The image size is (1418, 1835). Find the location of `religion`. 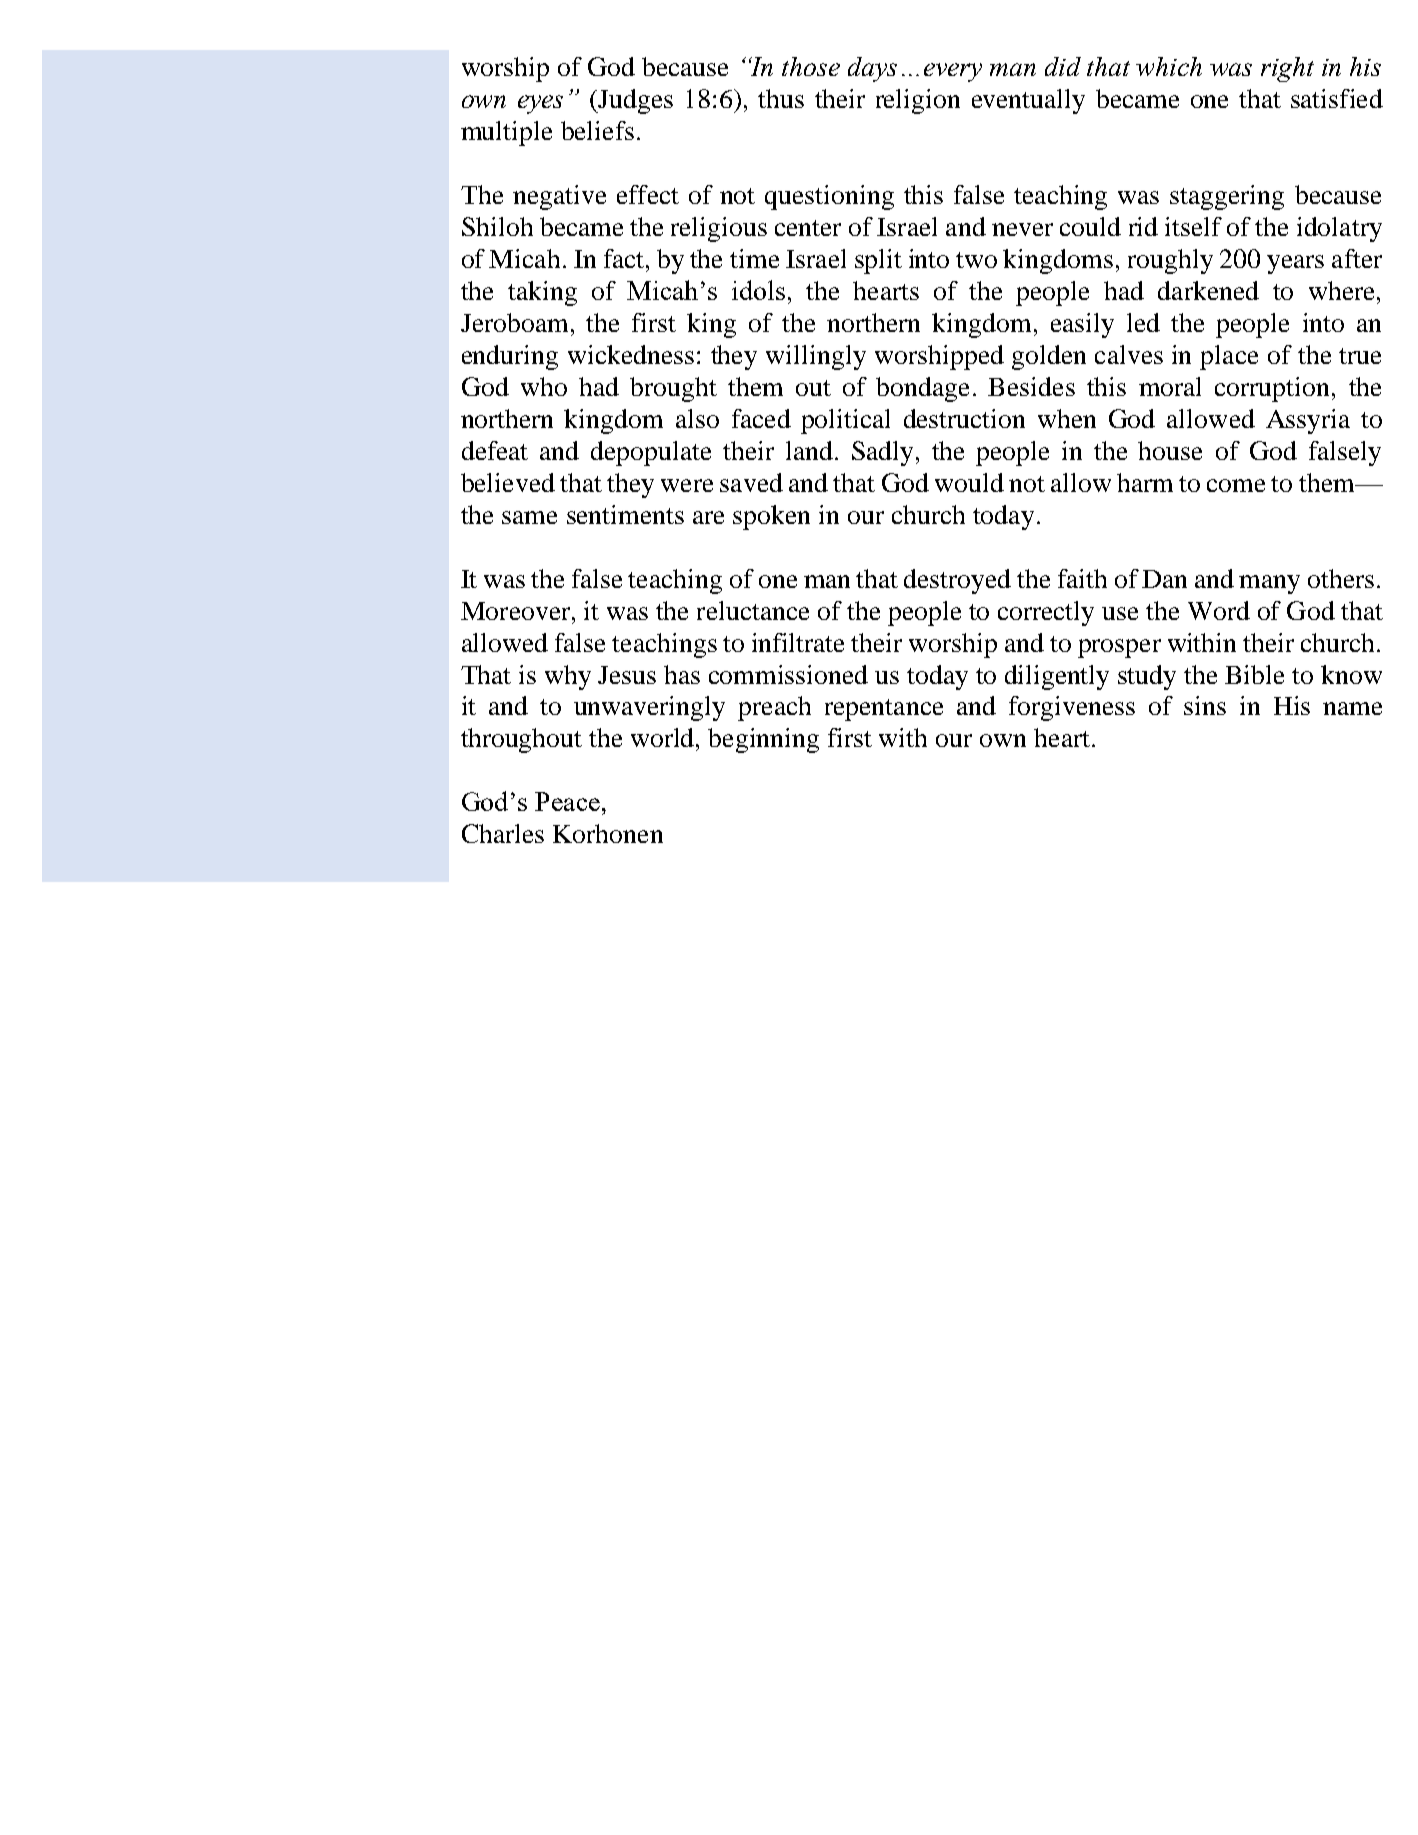

religion is located at coordinates (918, 101).
